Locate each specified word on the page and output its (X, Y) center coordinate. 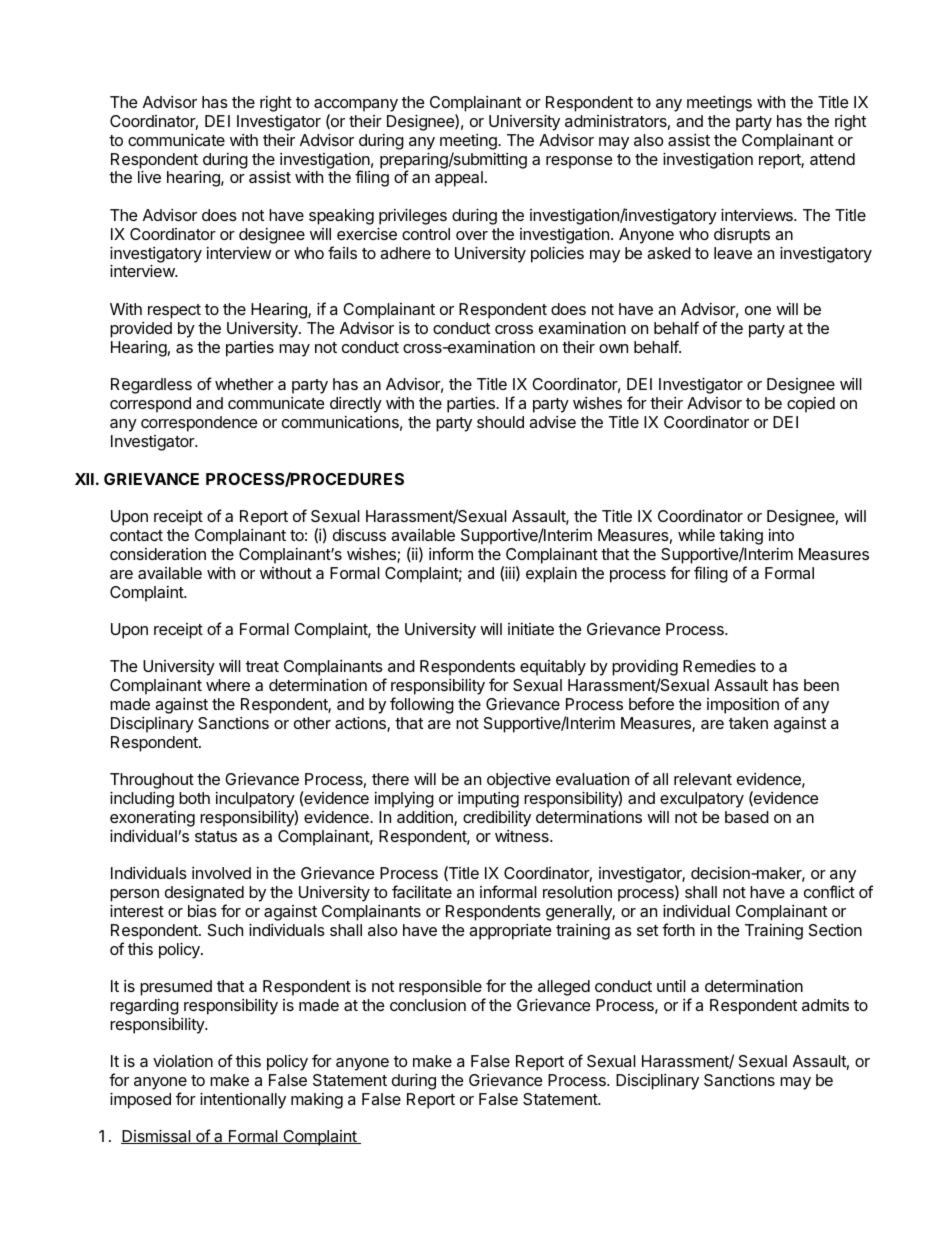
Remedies (719, 666)
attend (832, 159)
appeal (459, 179)
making (317, 1101)
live (149, 176)
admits (825, 1005)
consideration (158, 554)
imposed (140, 1100)
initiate (531, 629)
